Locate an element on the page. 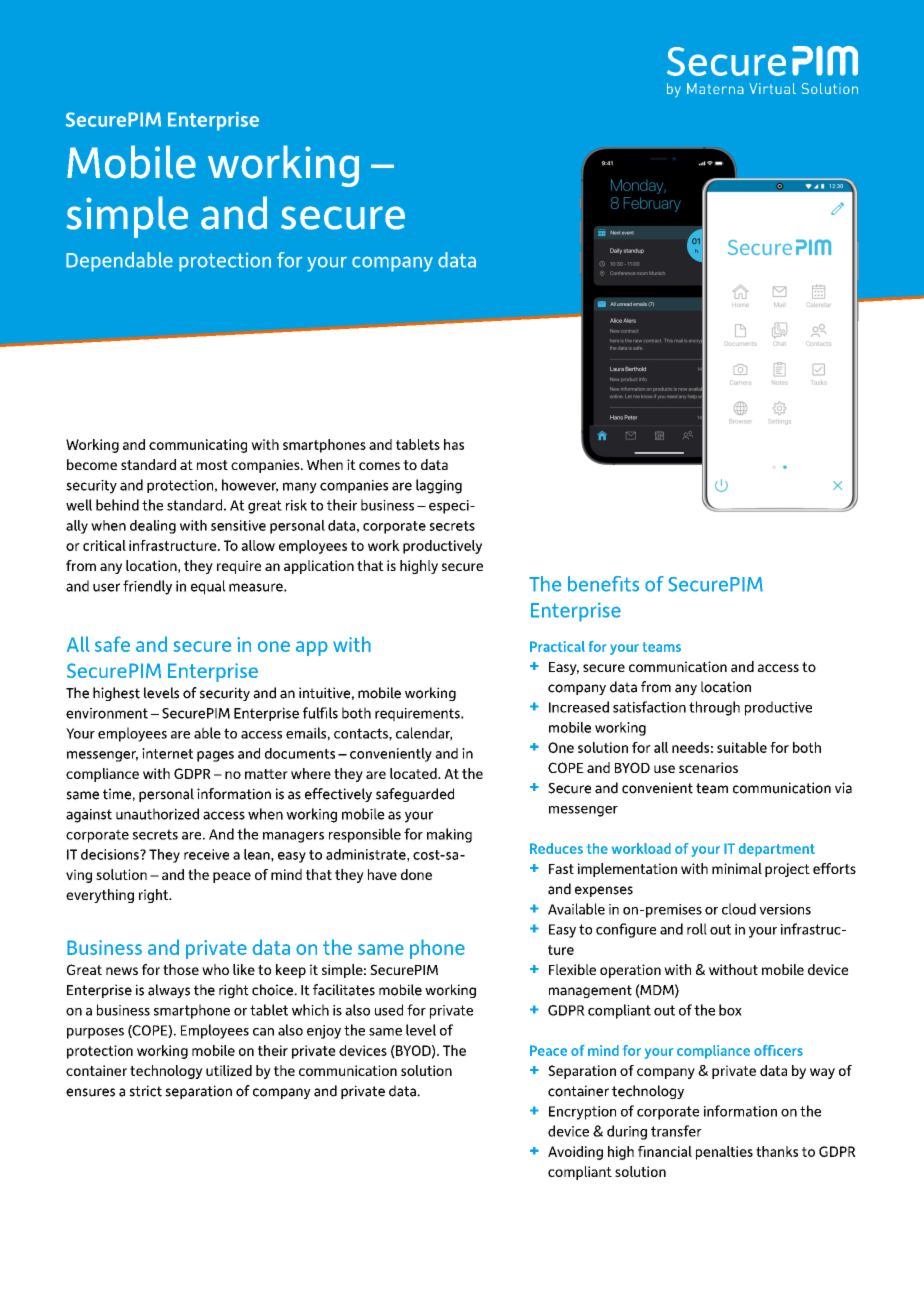 The image size is (924, 1308). Flexible is located at coordinates (572, 969).
